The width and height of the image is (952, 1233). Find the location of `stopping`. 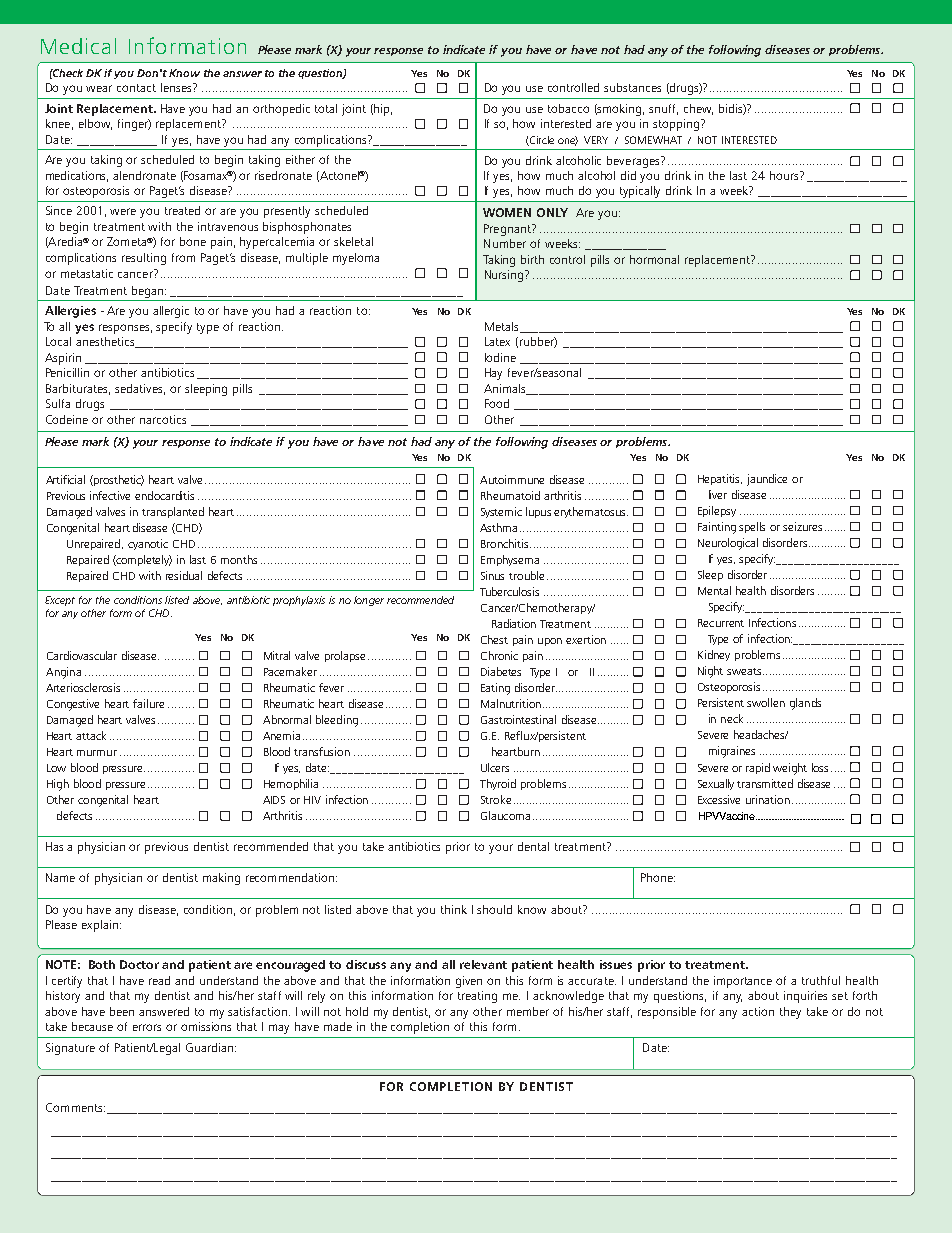

stopping is located at coordinates (677, 125).
